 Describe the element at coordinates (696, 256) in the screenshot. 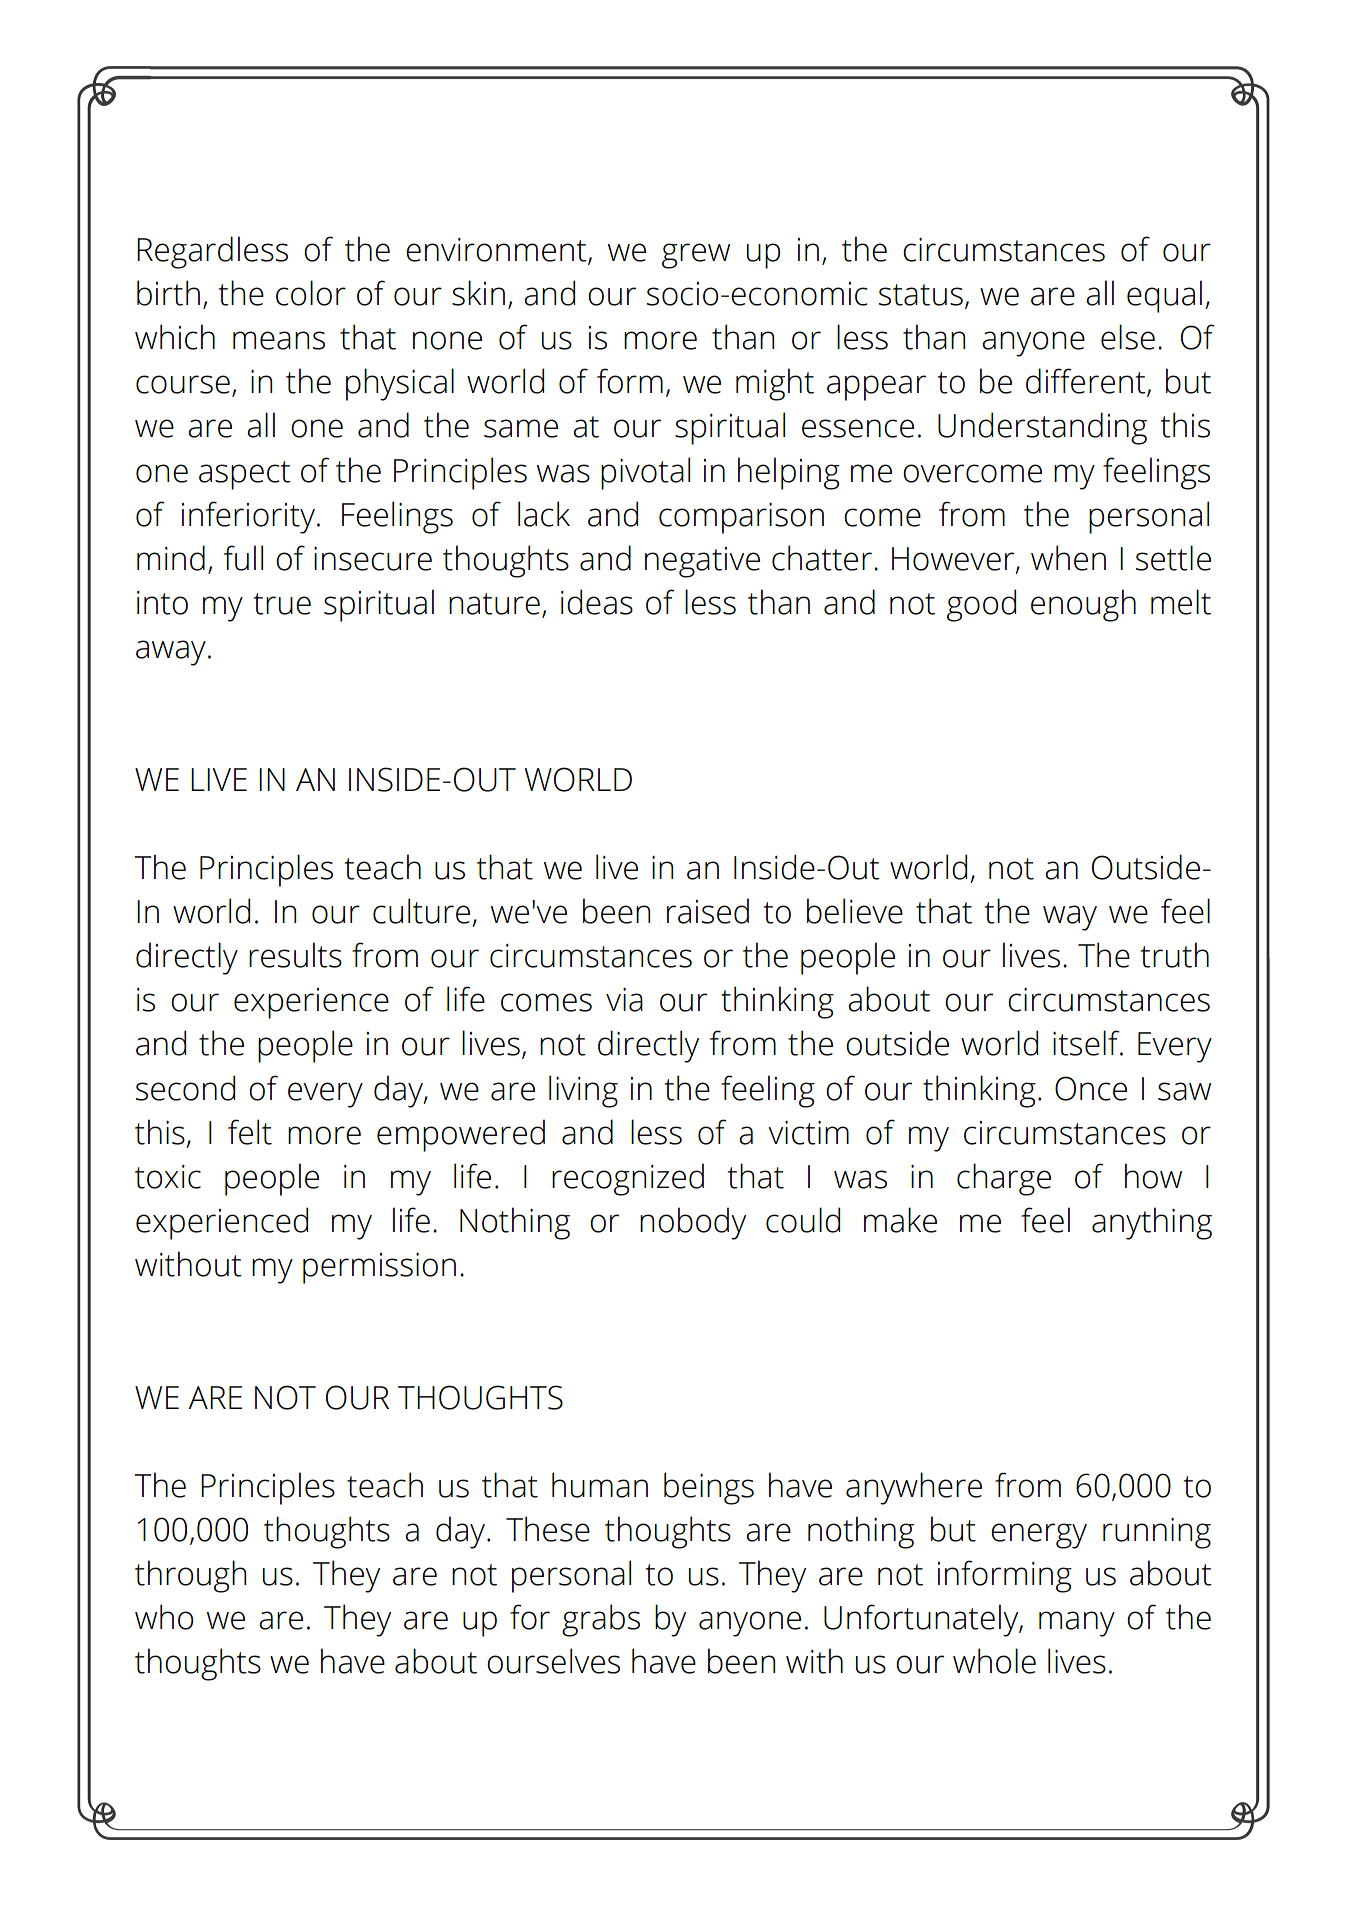

I see `grew` at that location.
